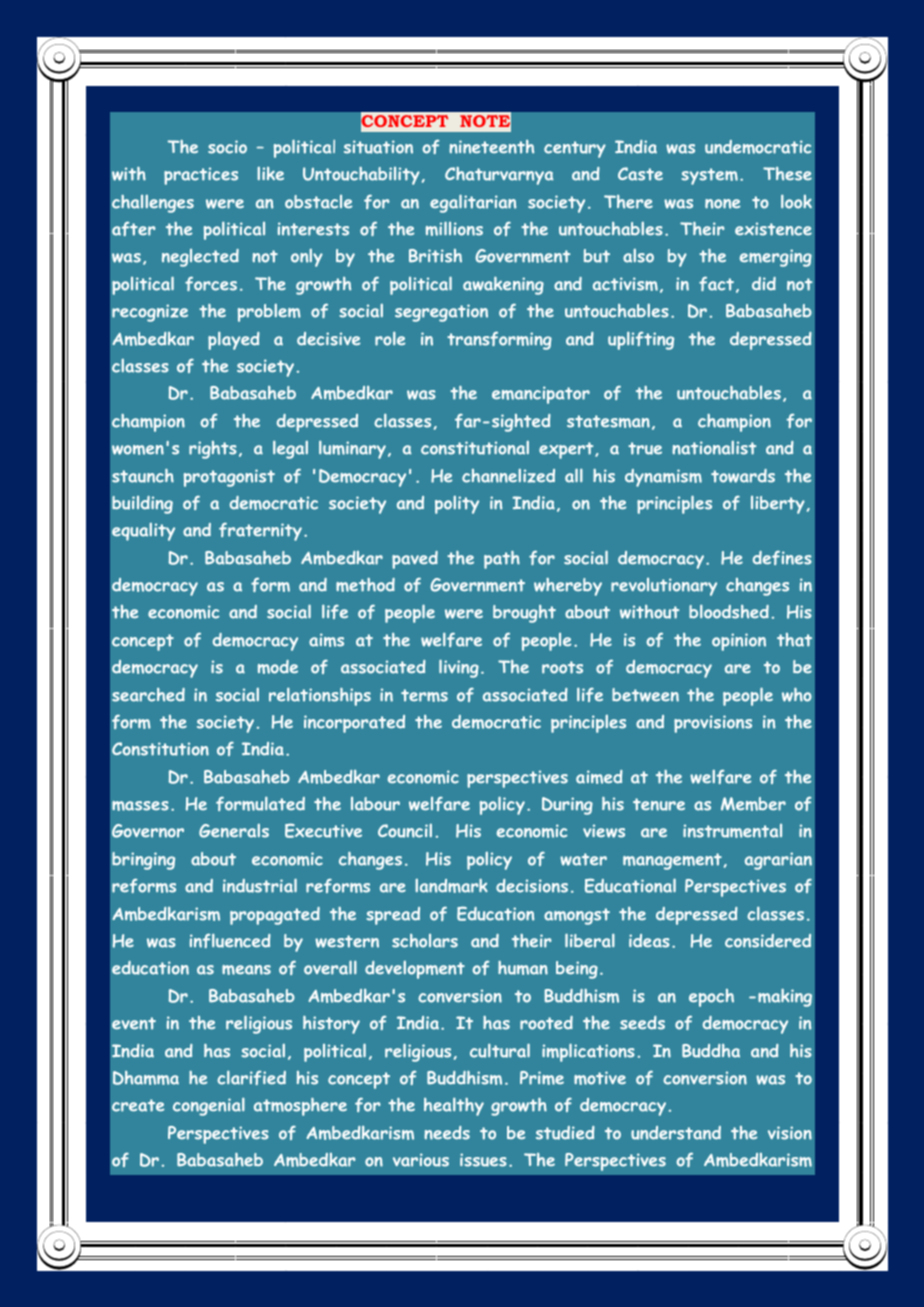 The height and width of the screenshot is (1307, 924). What do you see at coordinates (459, 668) in the screenshot?
I see `living` at bounding box center [459, 668].
